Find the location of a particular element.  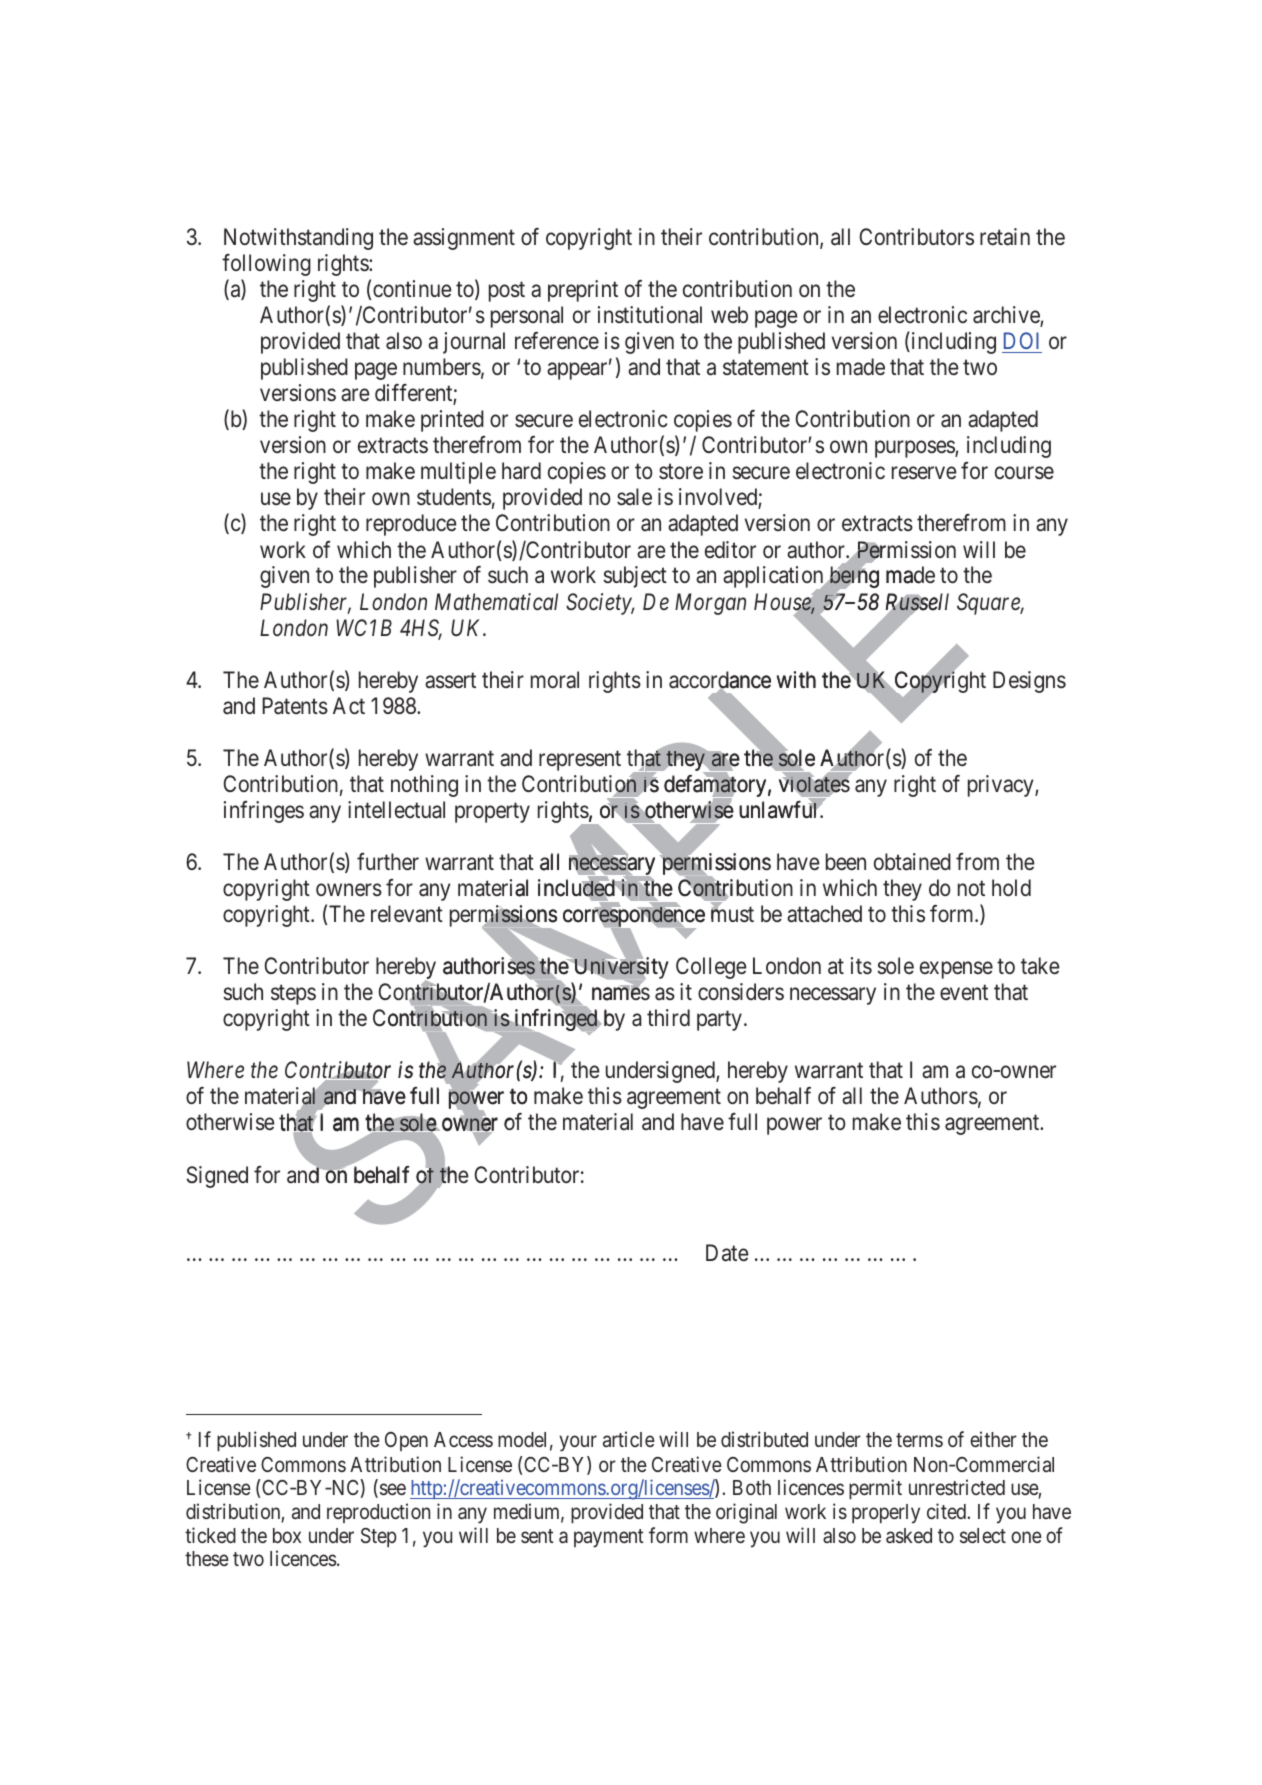

moral is located at coordinates (555, 680).
